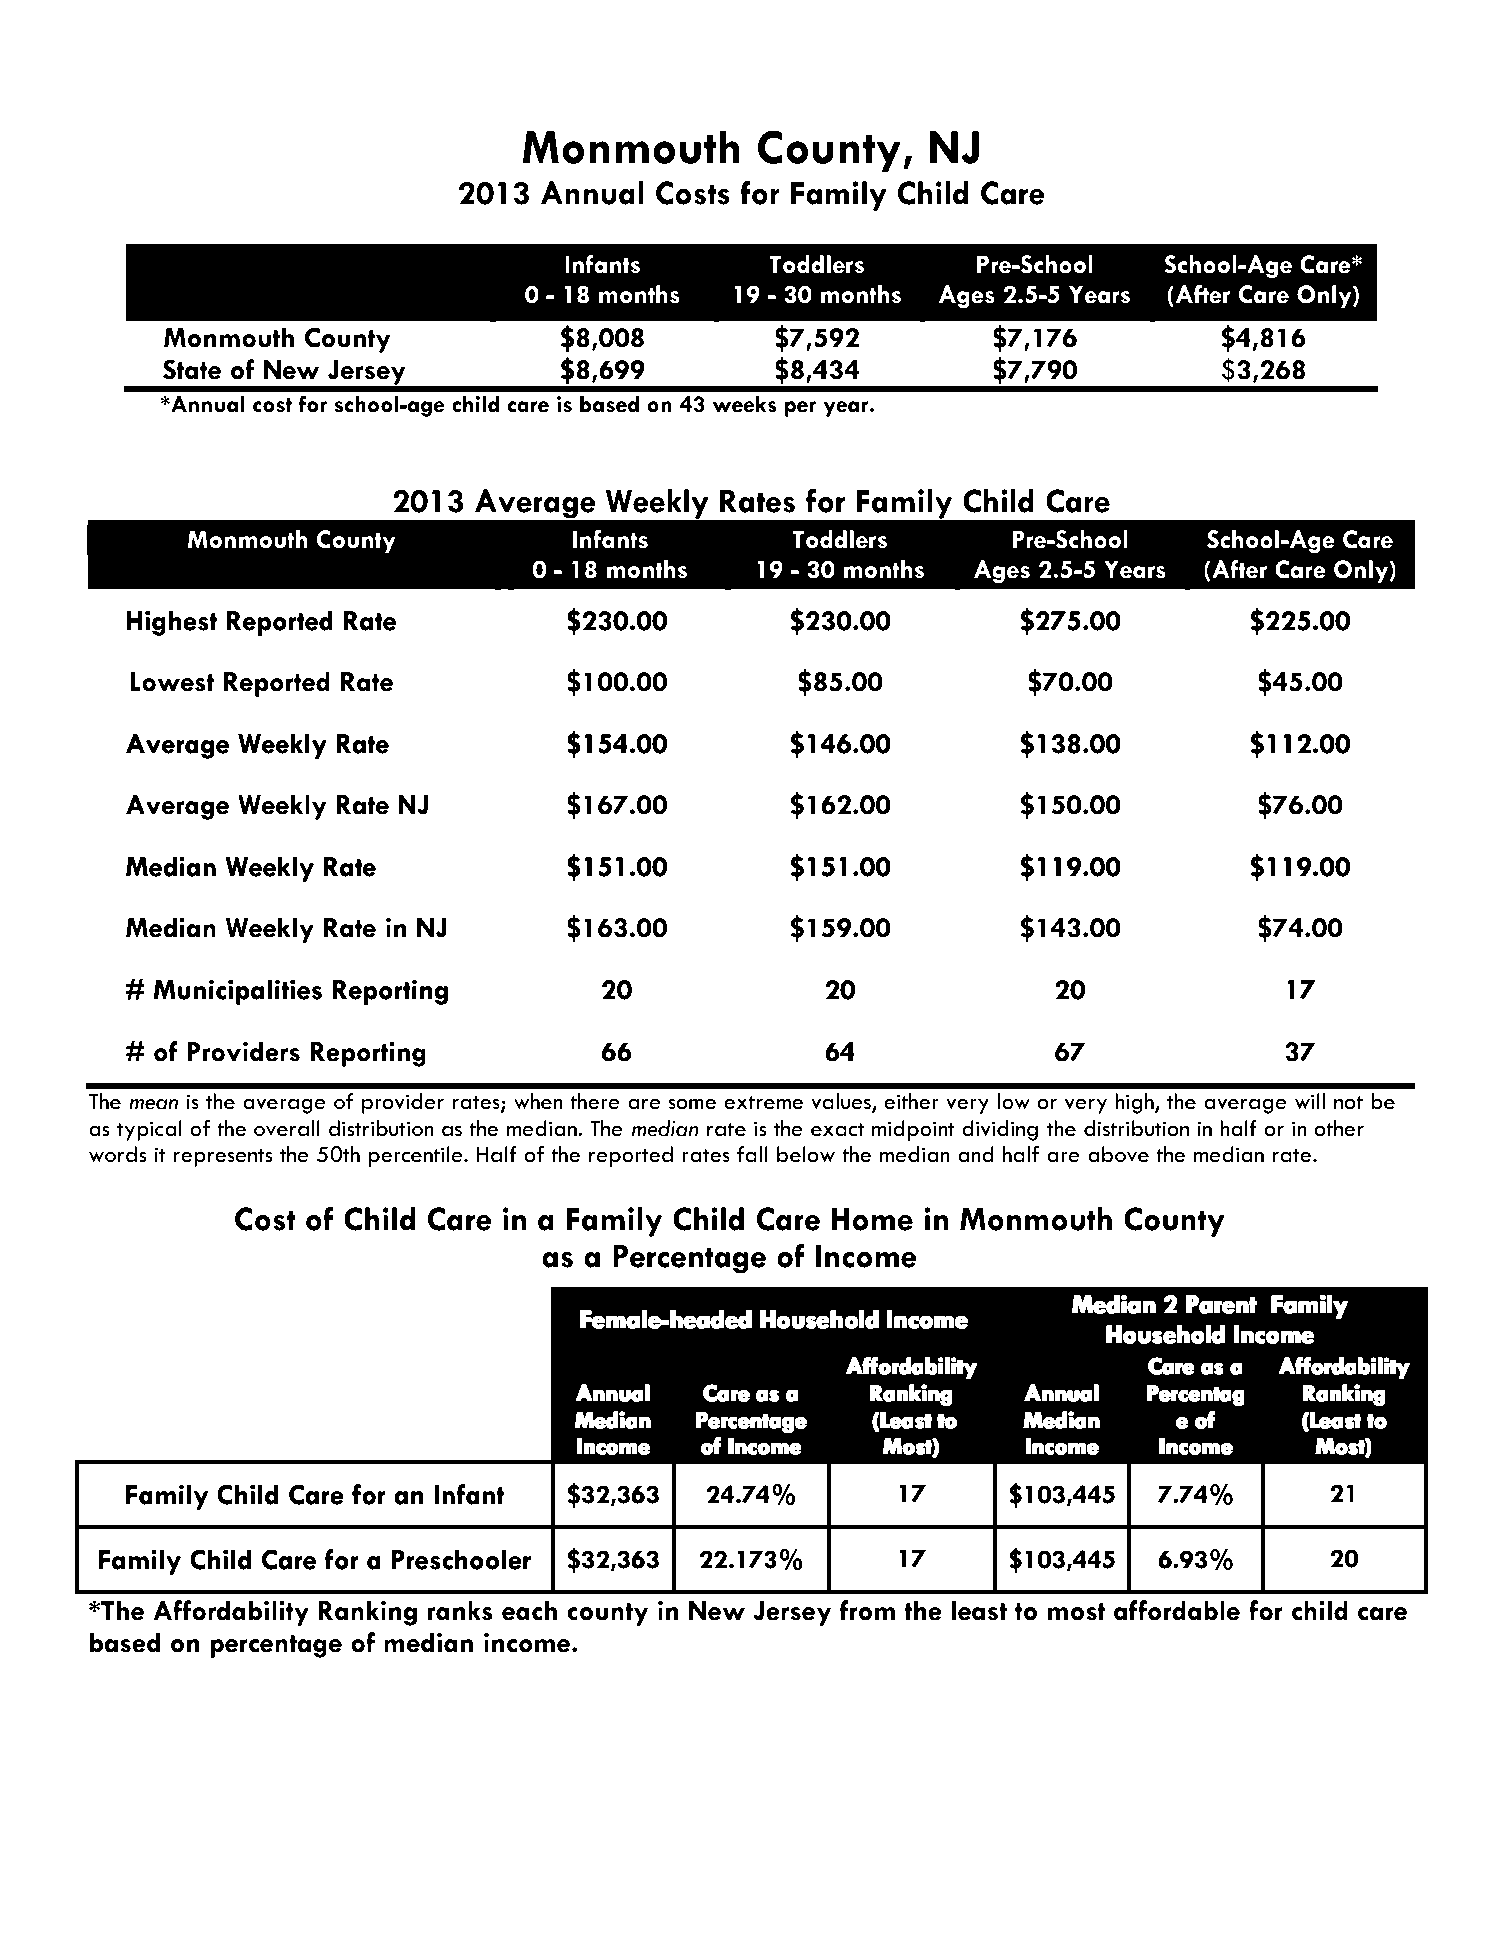  I want to click on above, so click(1118, 1154).
